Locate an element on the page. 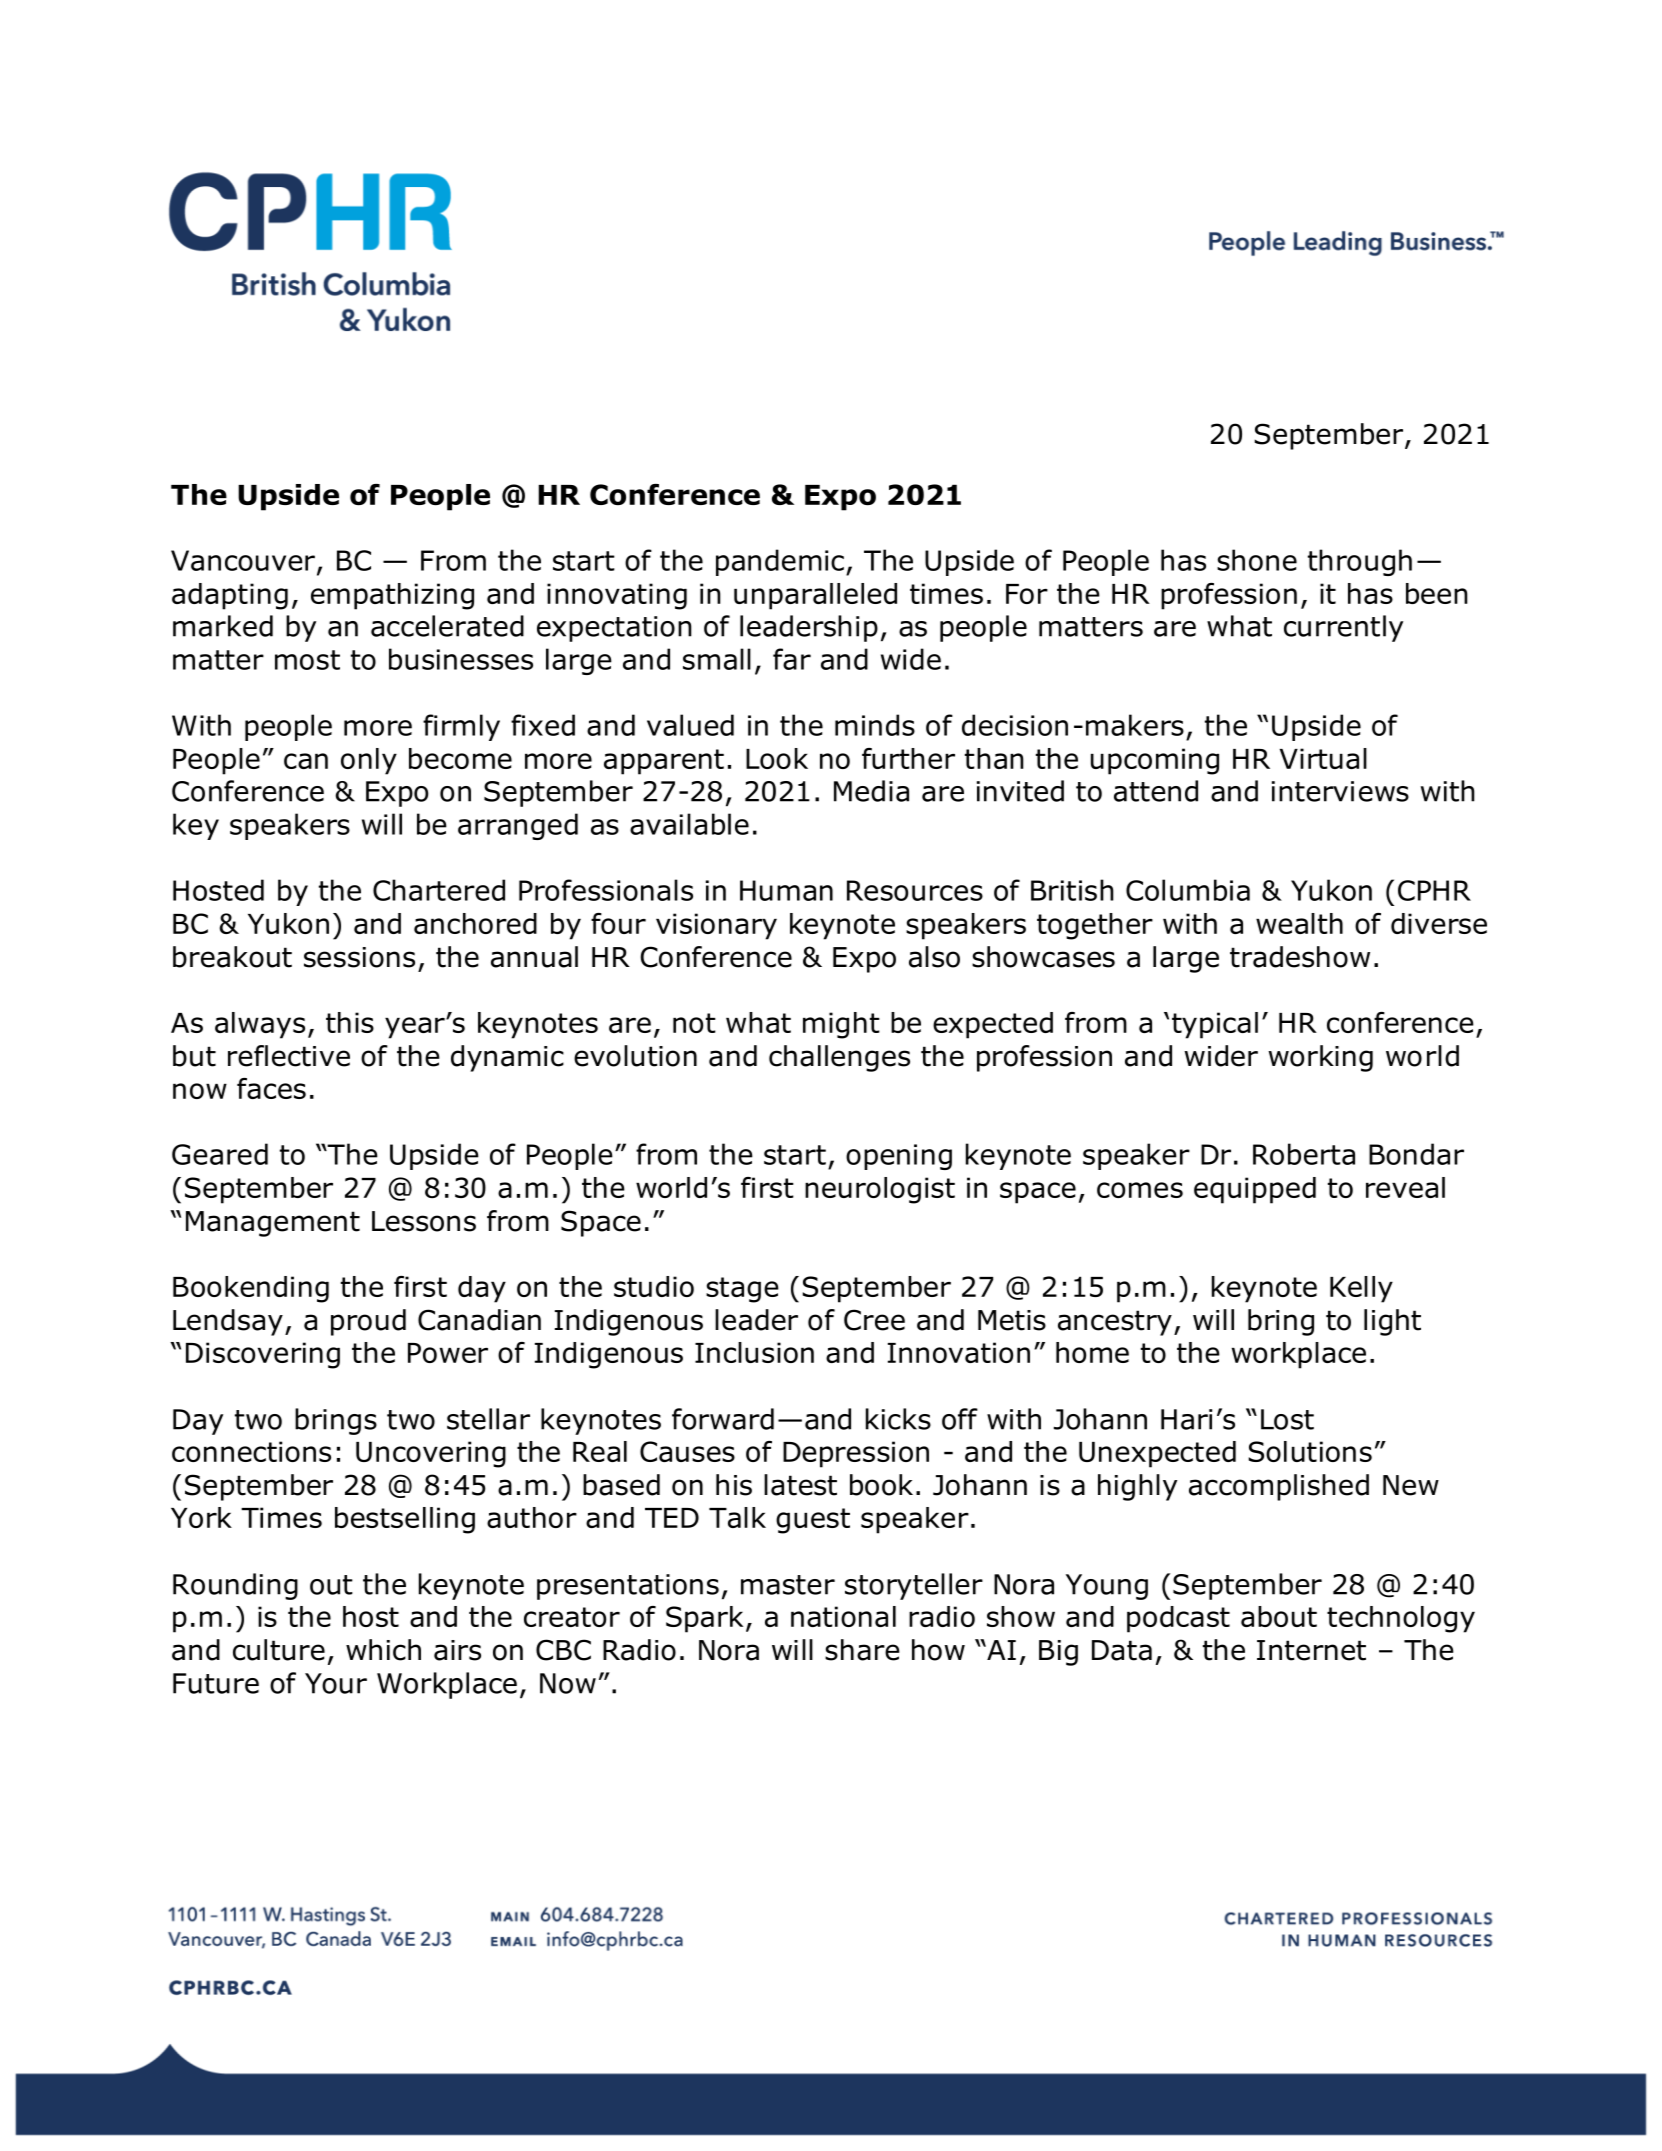 This page has height=2151, width=1662. empathizing is located at coordinates (392, 596).
